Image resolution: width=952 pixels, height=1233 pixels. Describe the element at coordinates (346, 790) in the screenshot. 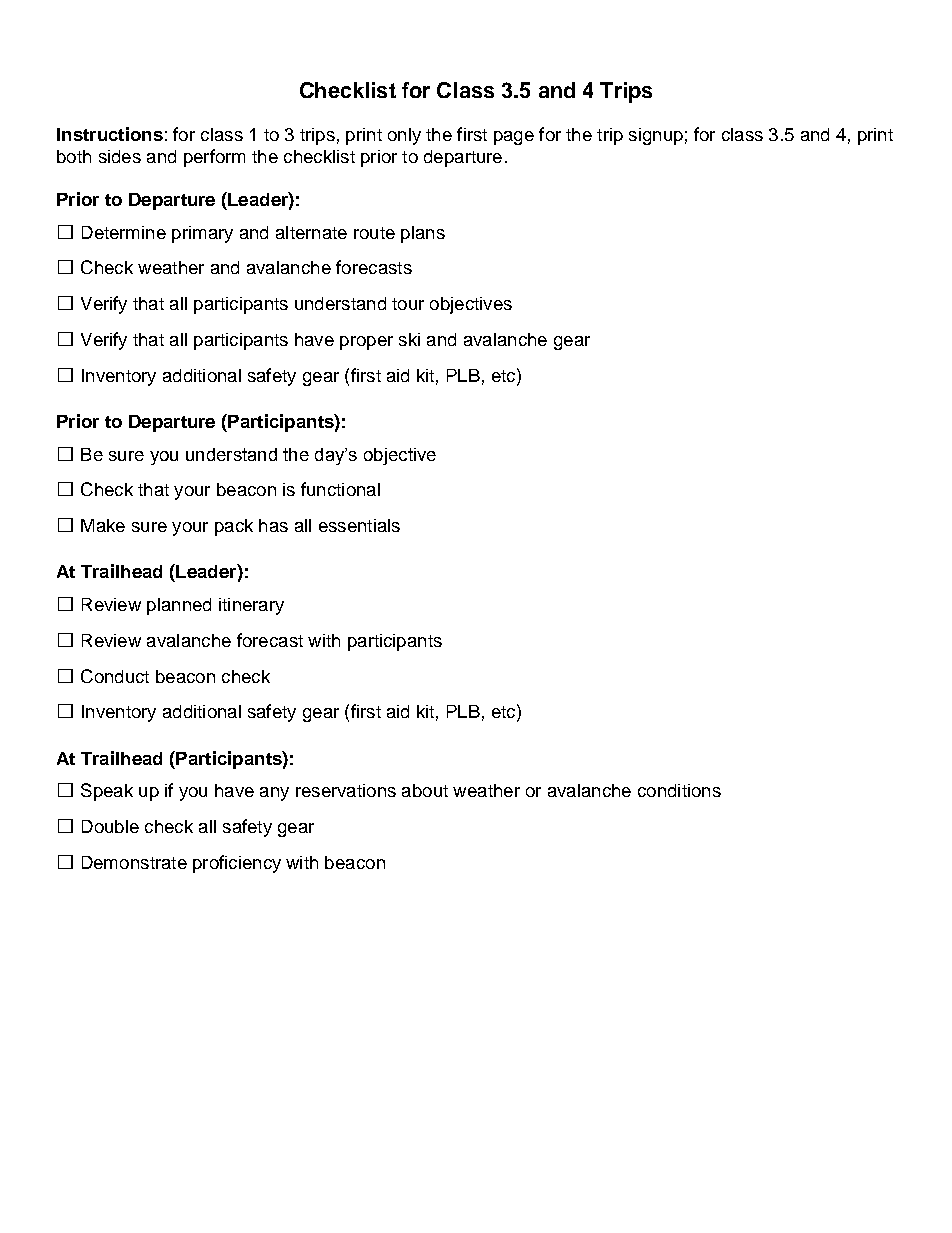

I see `reservations` at that location.
